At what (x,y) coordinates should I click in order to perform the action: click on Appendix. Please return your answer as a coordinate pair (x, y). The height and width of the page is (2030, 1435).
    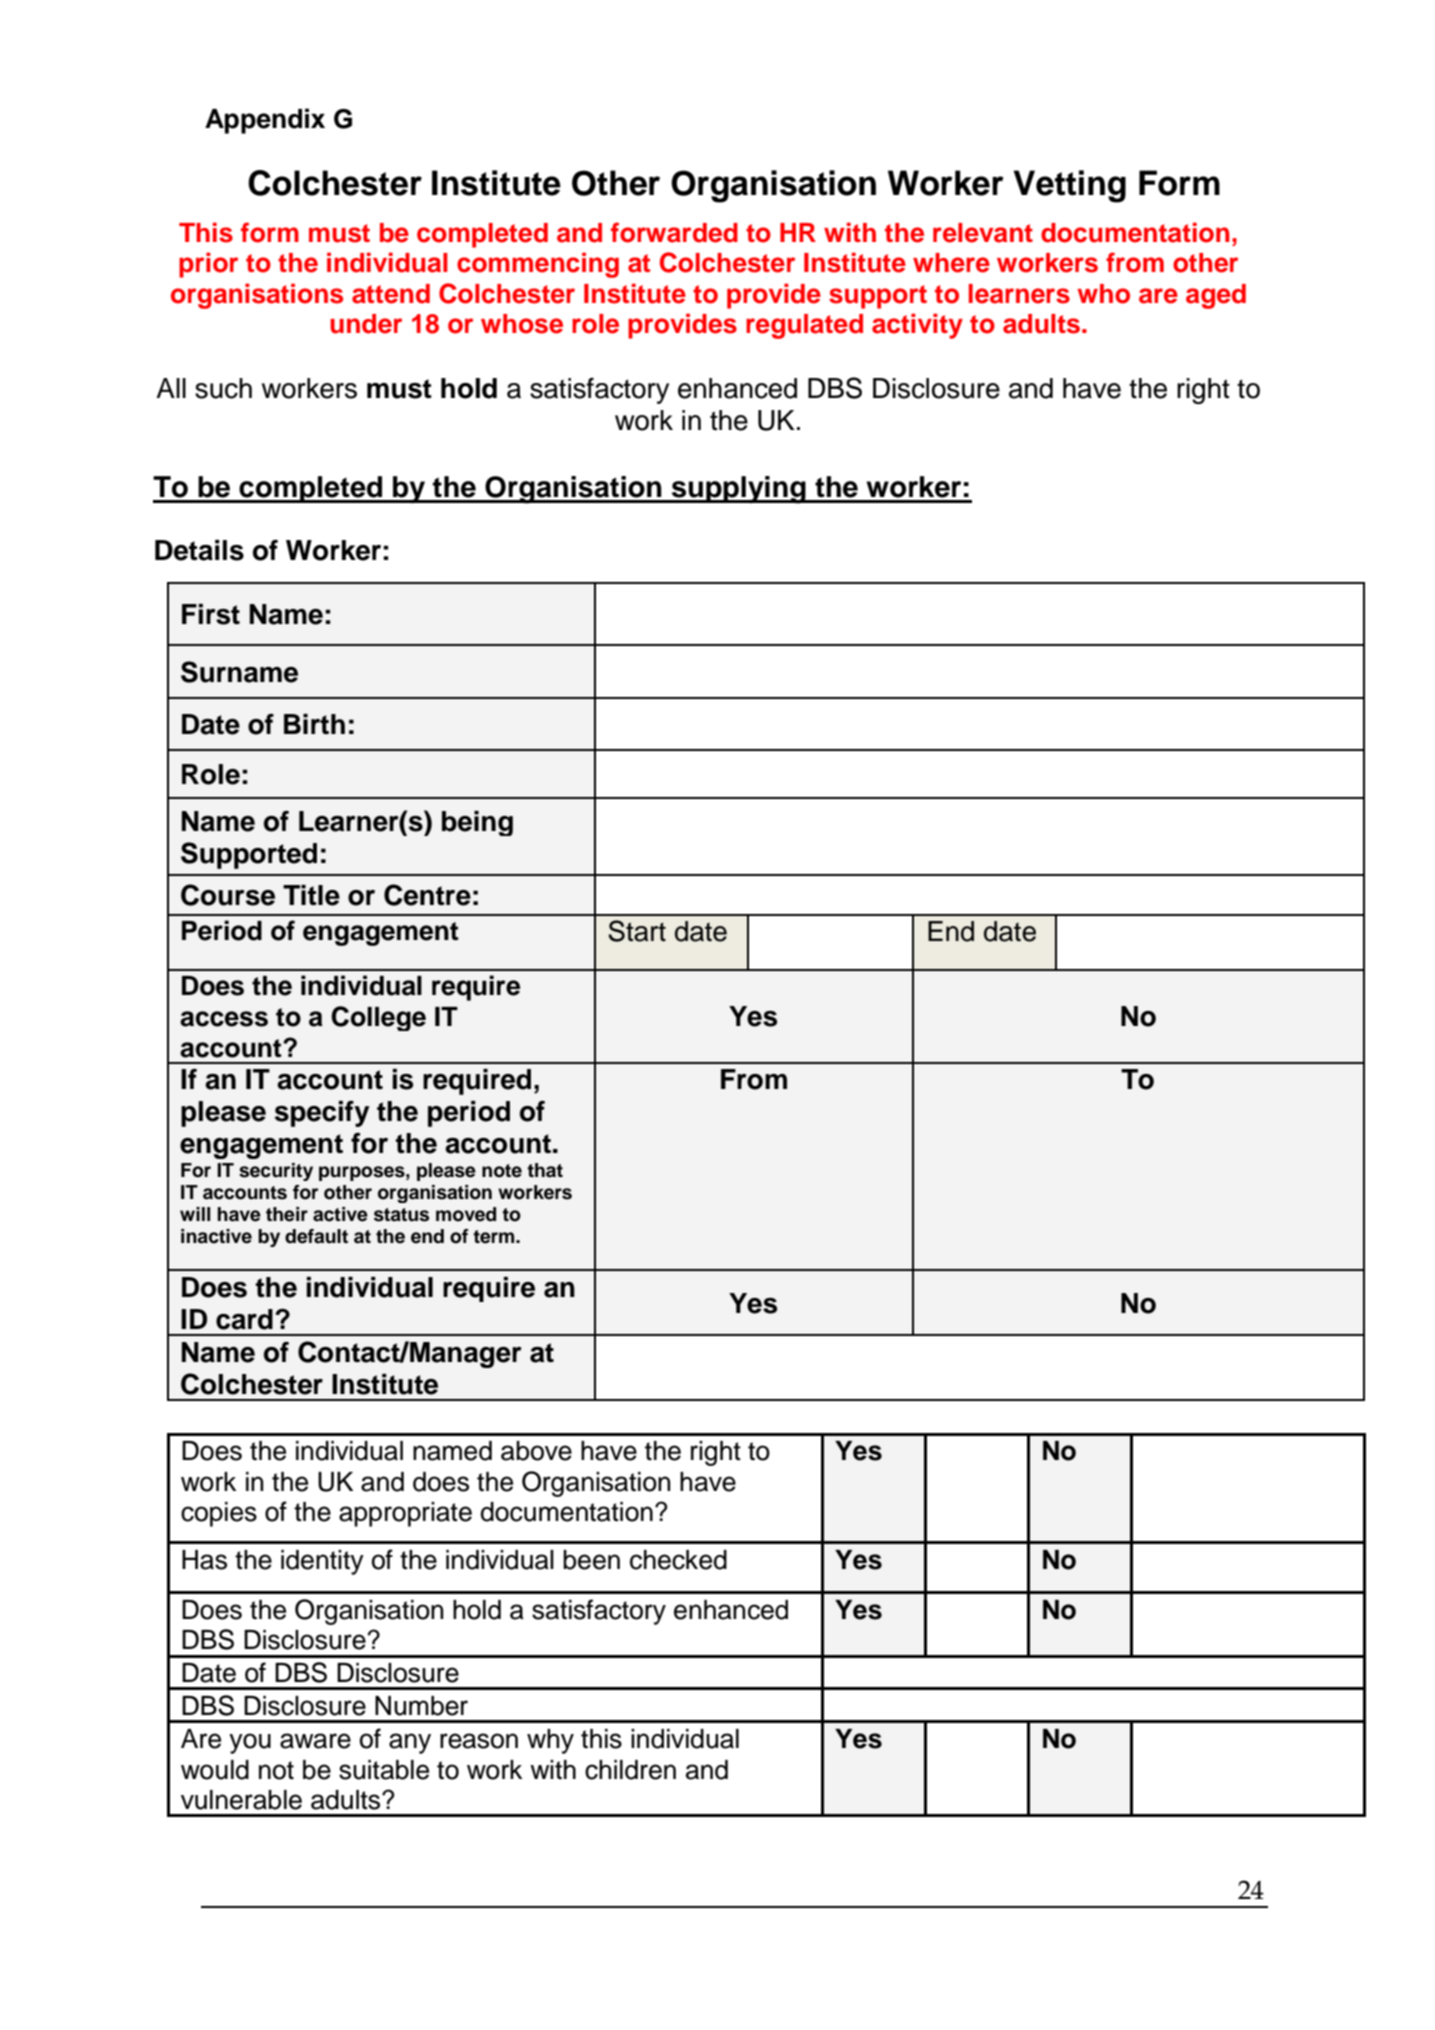
    Looking at the image, I should click on (265, 121).
